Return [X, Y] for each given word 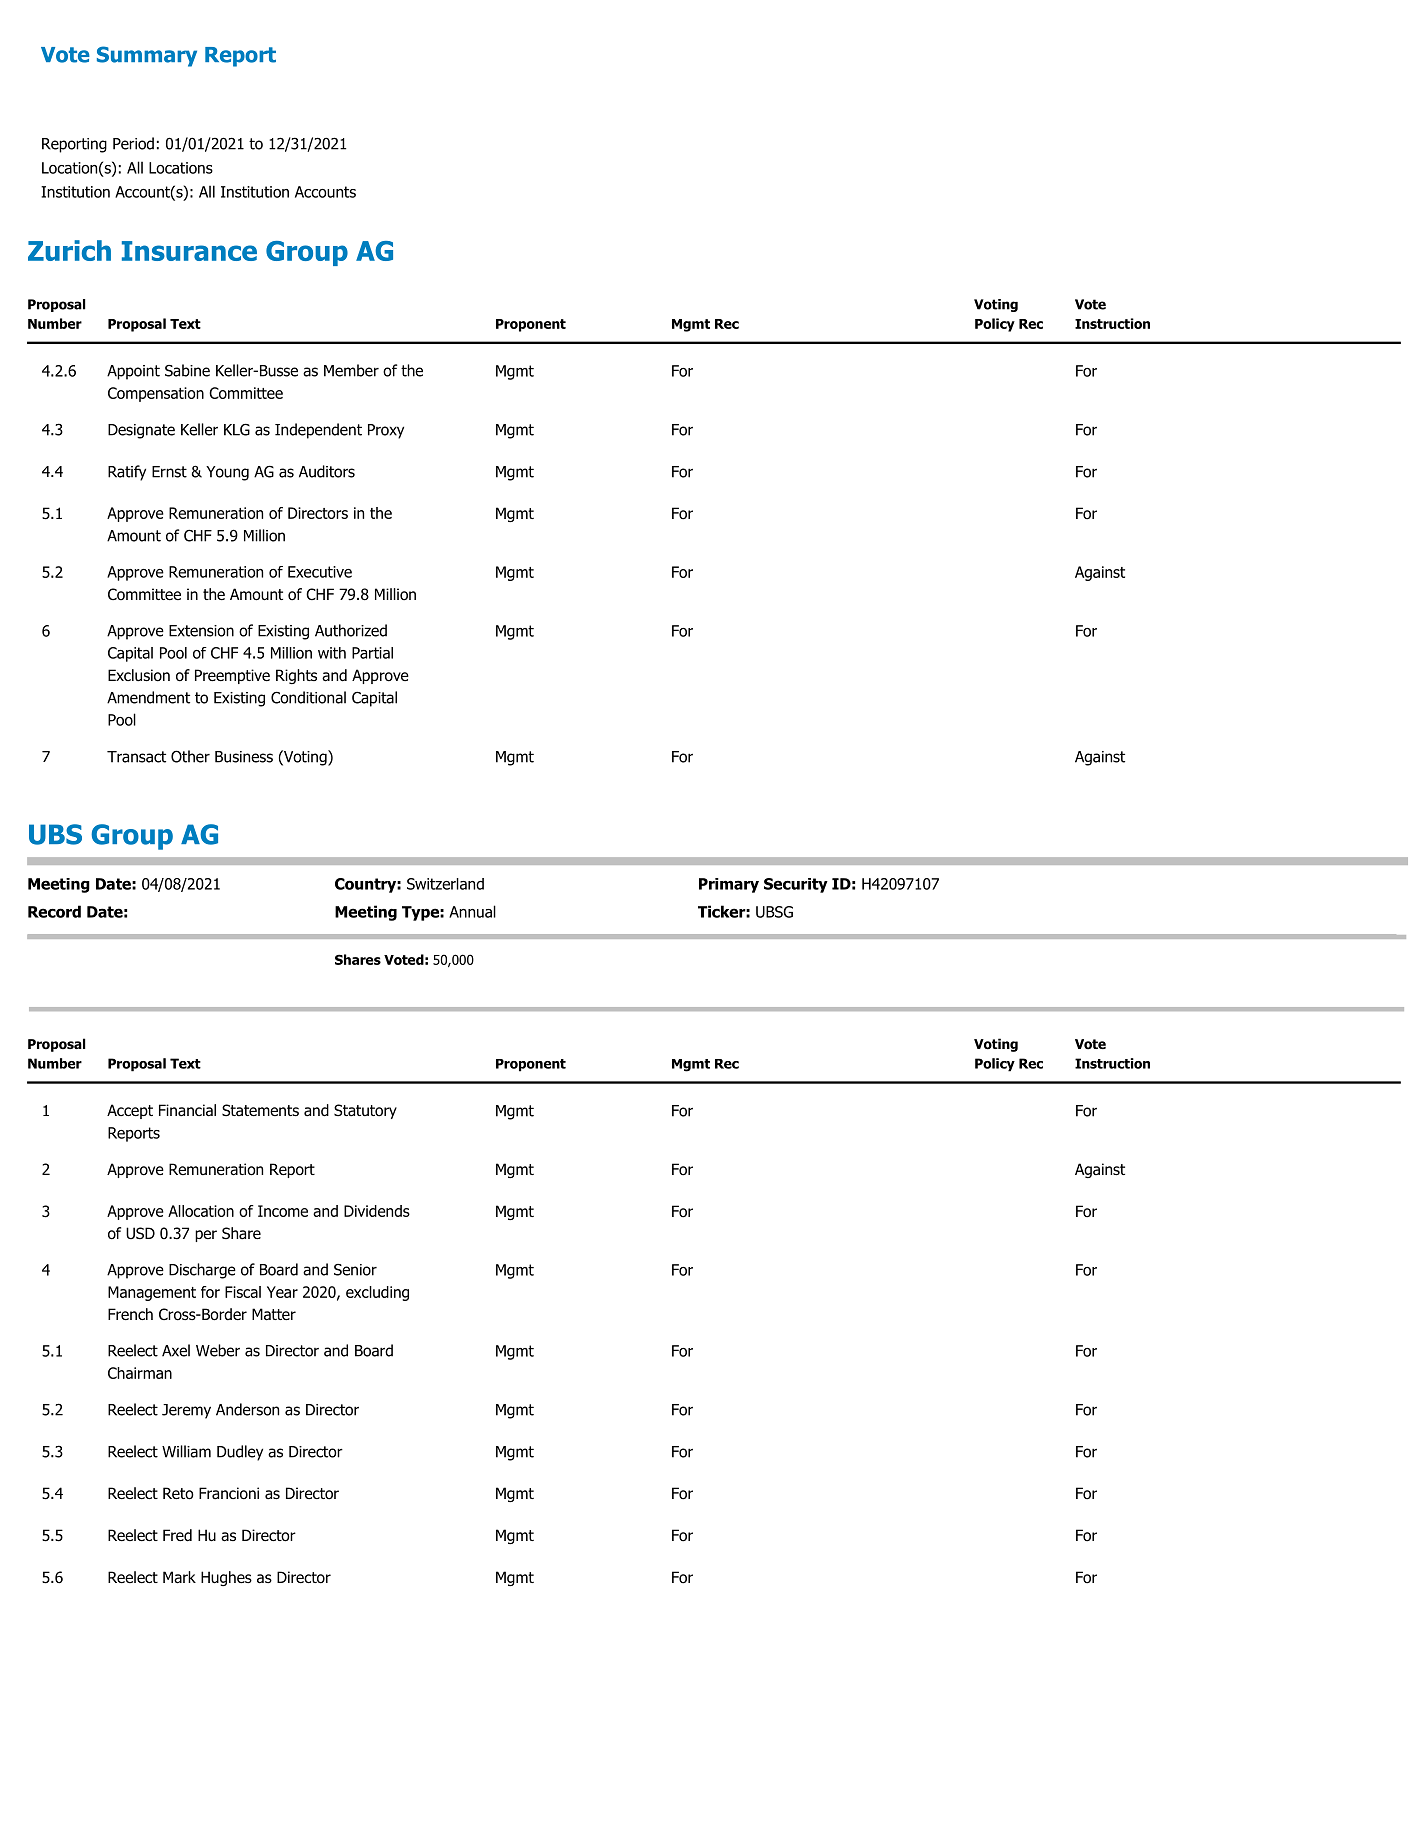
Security [796, 885]
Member [351, 370]
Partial [372, 653]
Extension [201, 631]
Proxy [386, 431]
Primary [729, 885]
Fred [177, 1535]
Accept [130, 1111]
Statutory [365, 1111]
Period [133, 143]
